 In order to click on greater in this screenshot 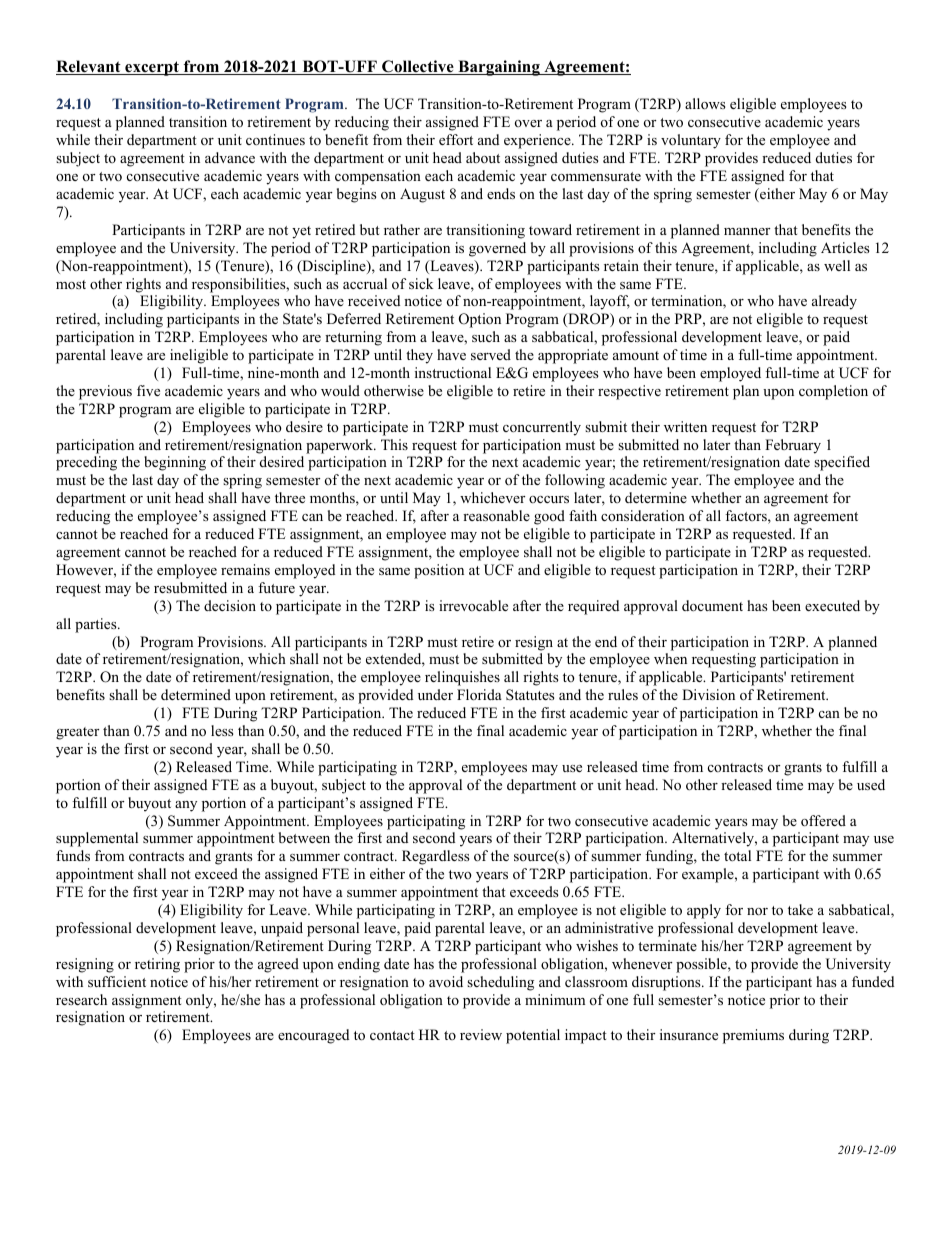, I will do `click(77, 733)`.
